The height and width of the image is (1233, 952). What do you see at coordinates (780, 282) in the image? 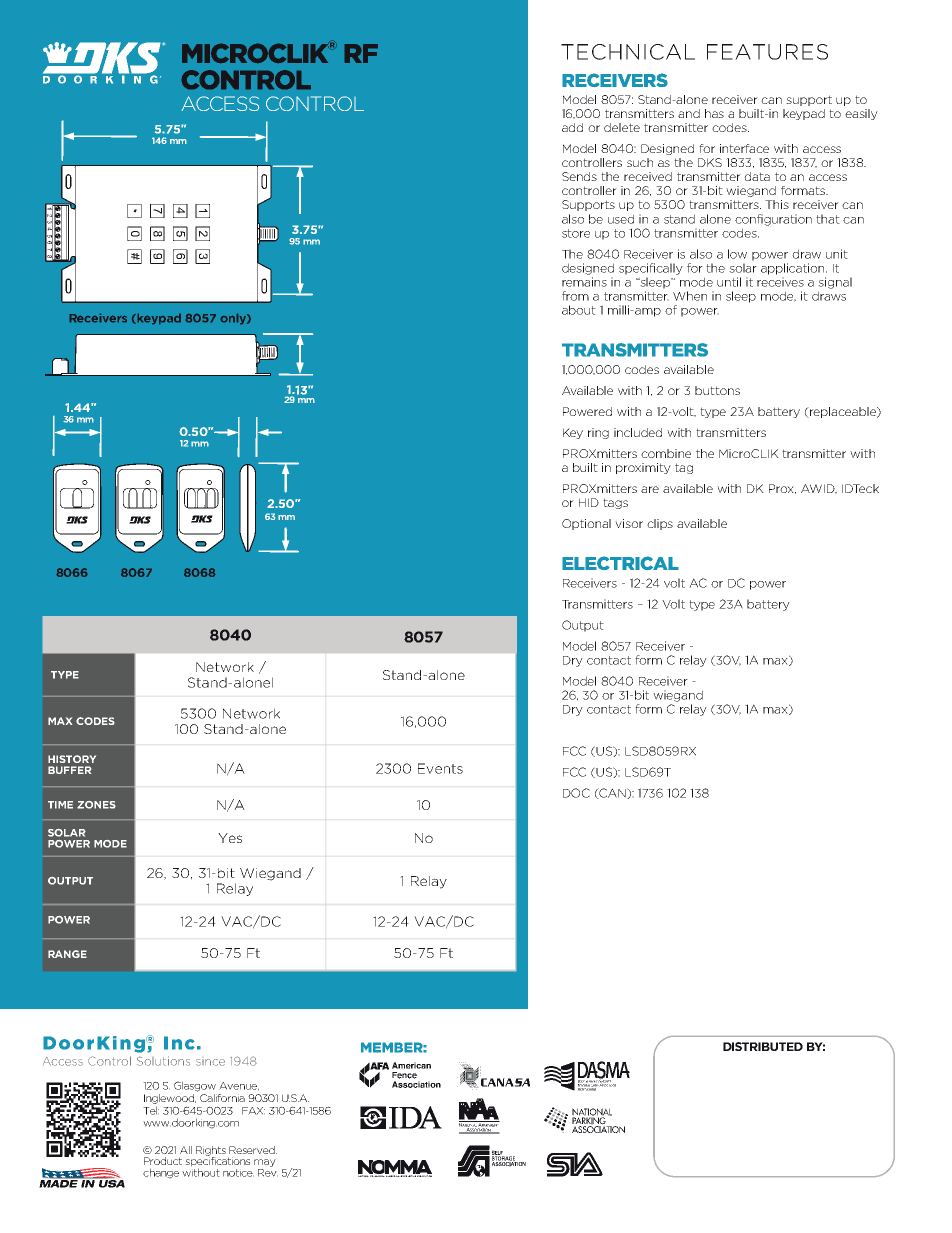
I see `receives` at bounding box center [780, 282].
